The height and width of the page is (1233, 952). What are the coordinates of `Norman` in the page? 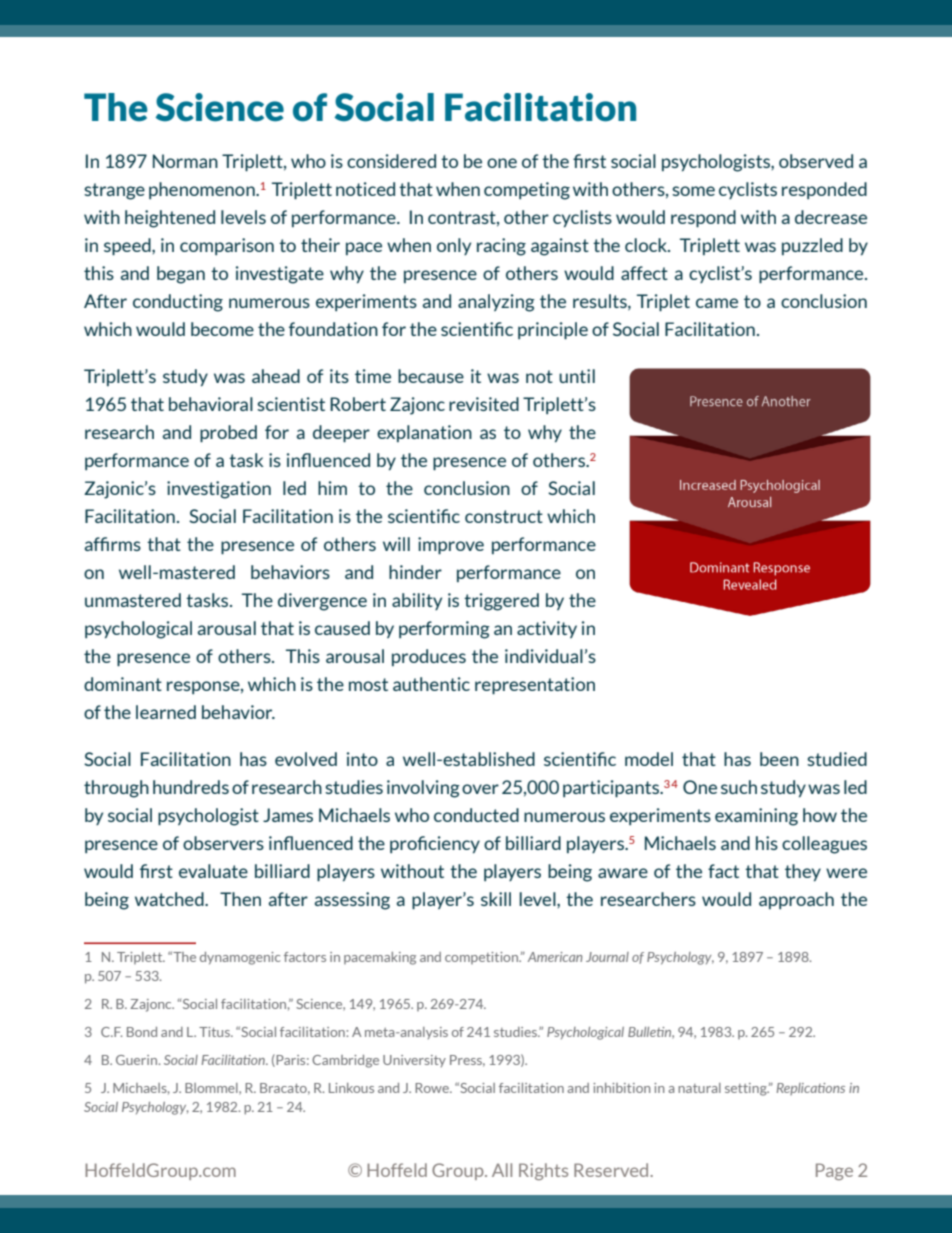 It's located at (185, 161).
